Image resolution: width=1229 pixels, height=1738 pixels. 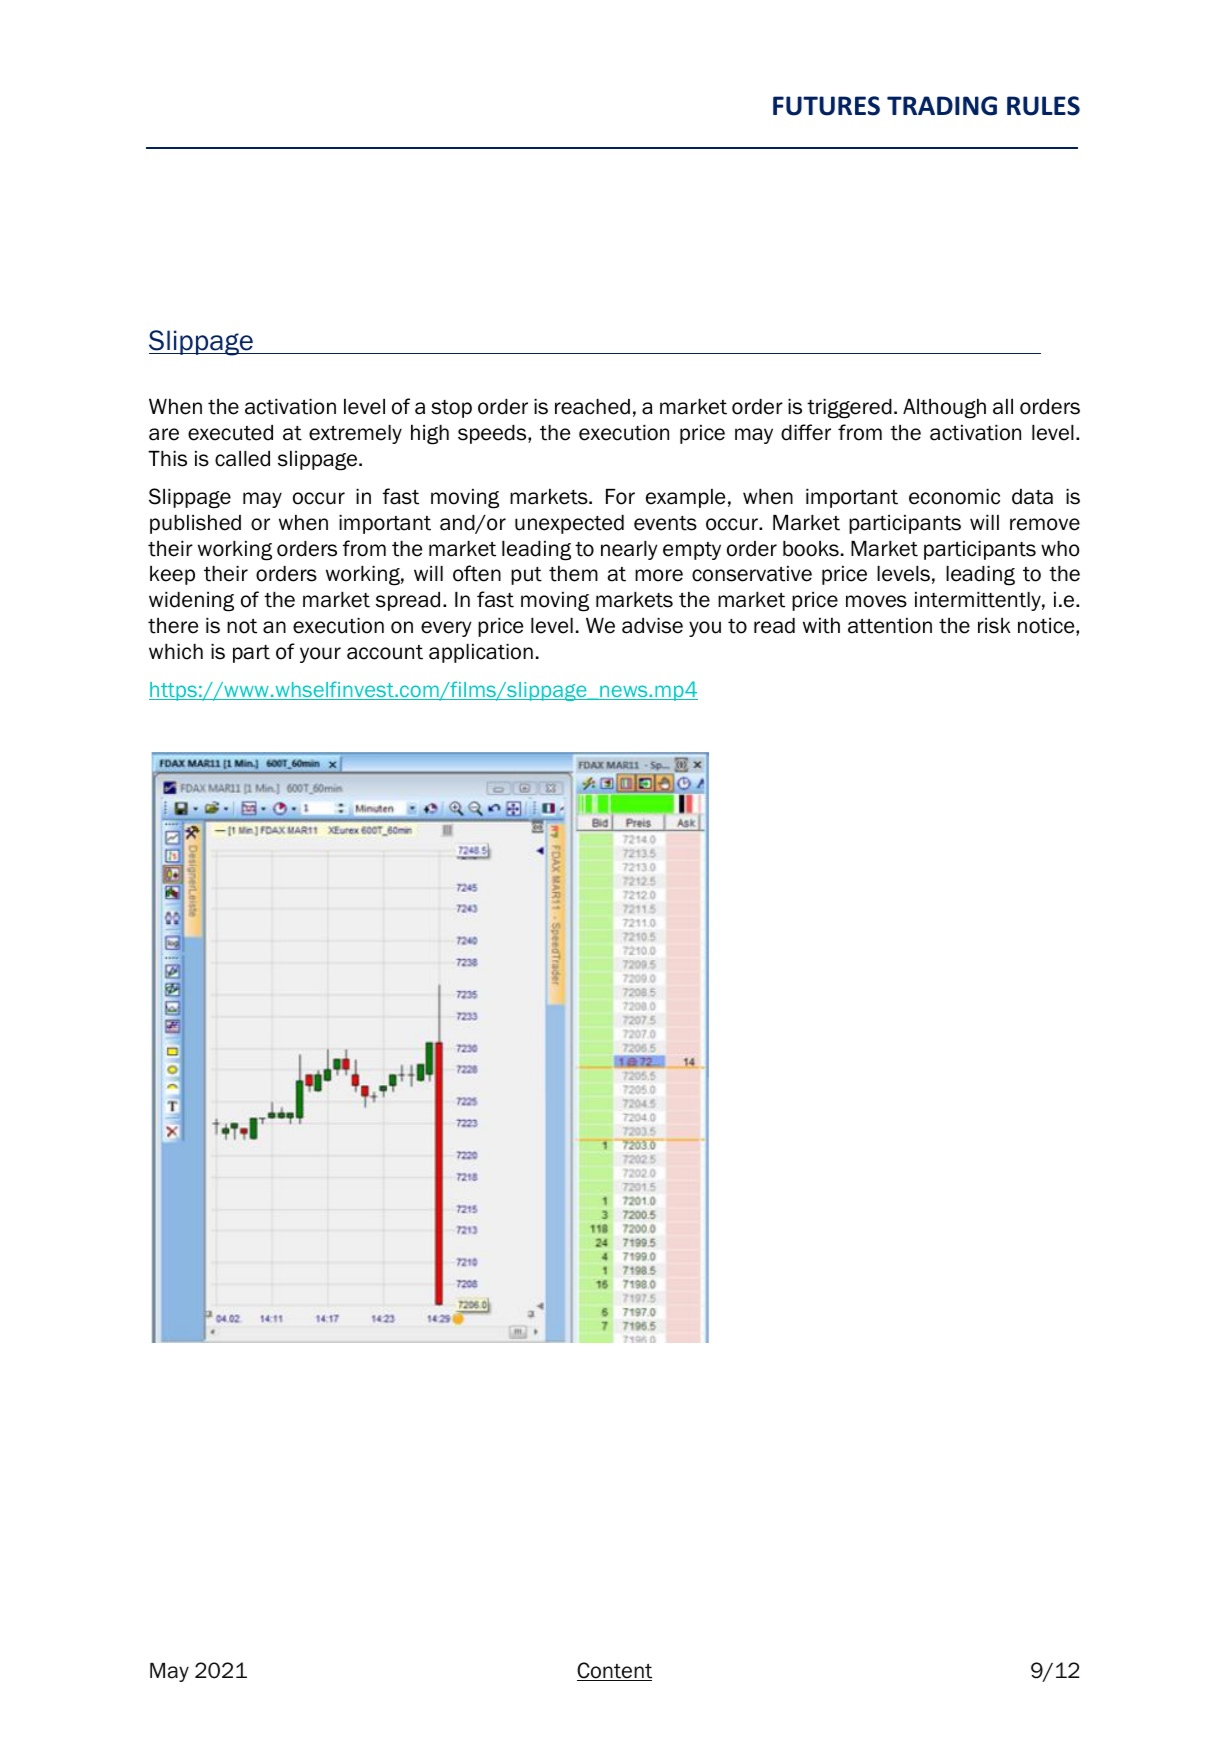 I want to click on For, so click(x=620, y=497).
